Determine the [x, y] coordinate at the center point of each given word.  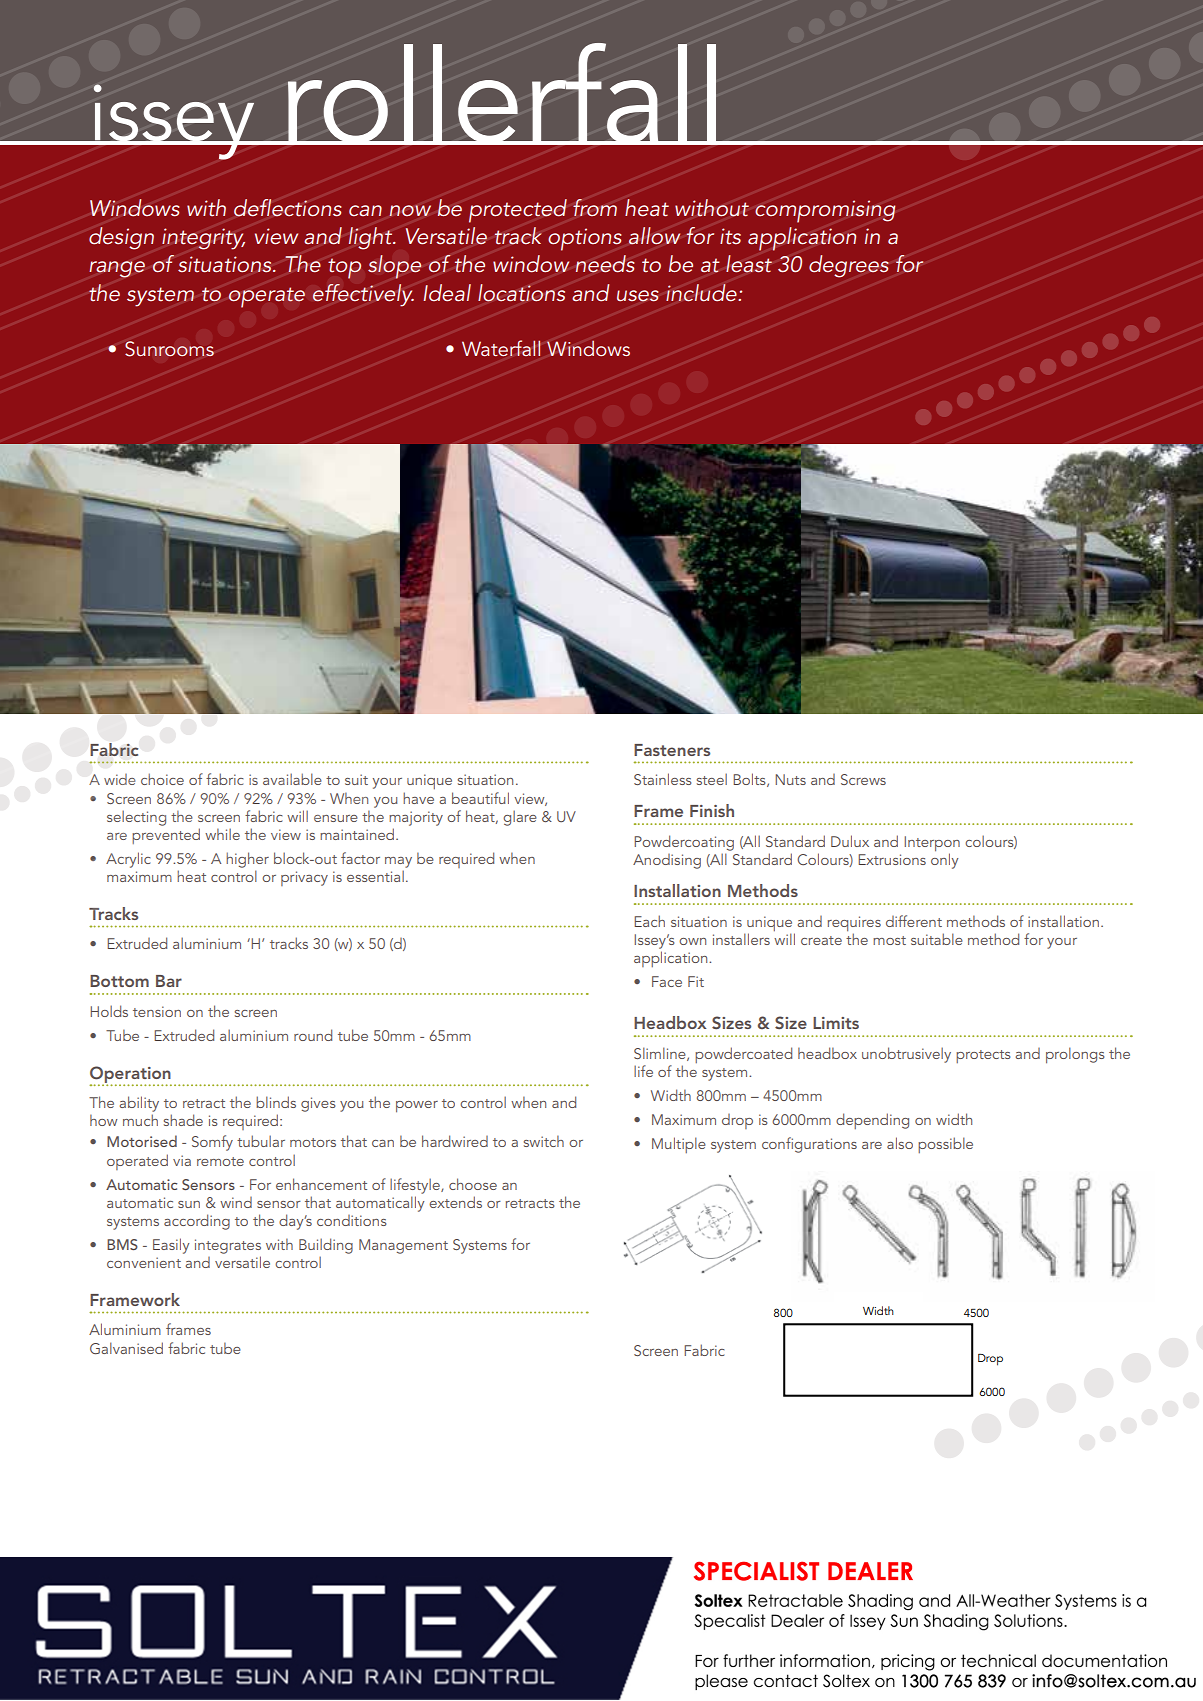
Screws [863, 779]
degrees [849, 266]
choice [162, 779]
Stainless [663, 779]
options [585, 239]
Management [403, 1246]
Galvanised [126, 1348]
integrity [203, 239]
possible [945, 1145]
